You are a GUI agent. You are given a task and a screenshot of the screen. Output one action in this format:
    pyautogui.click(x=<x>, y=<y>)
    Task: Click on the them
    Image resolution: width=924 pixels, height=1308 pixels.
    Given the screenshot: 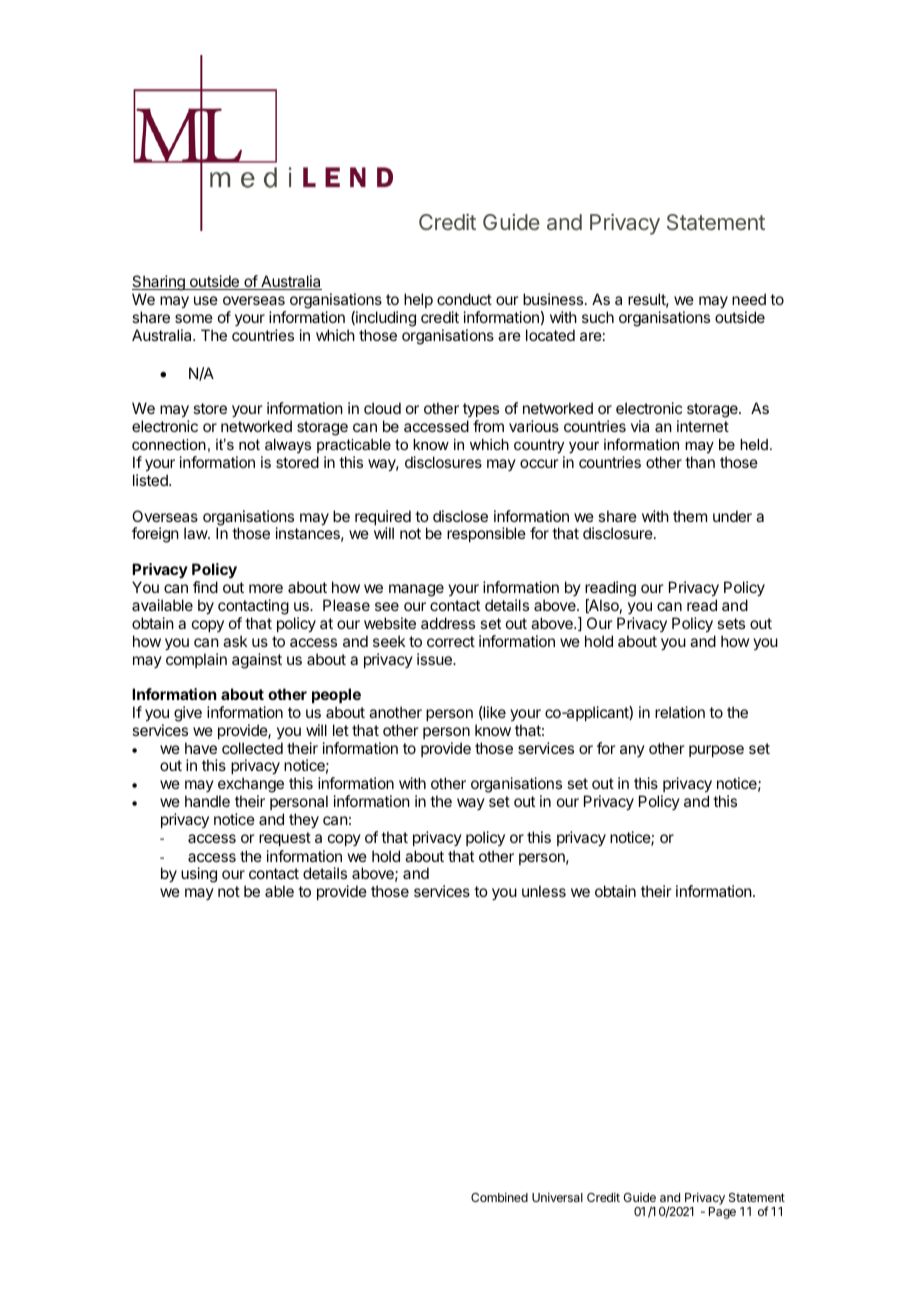 What is the action you would take?
    pyautogui.click(x=690, y=516)
